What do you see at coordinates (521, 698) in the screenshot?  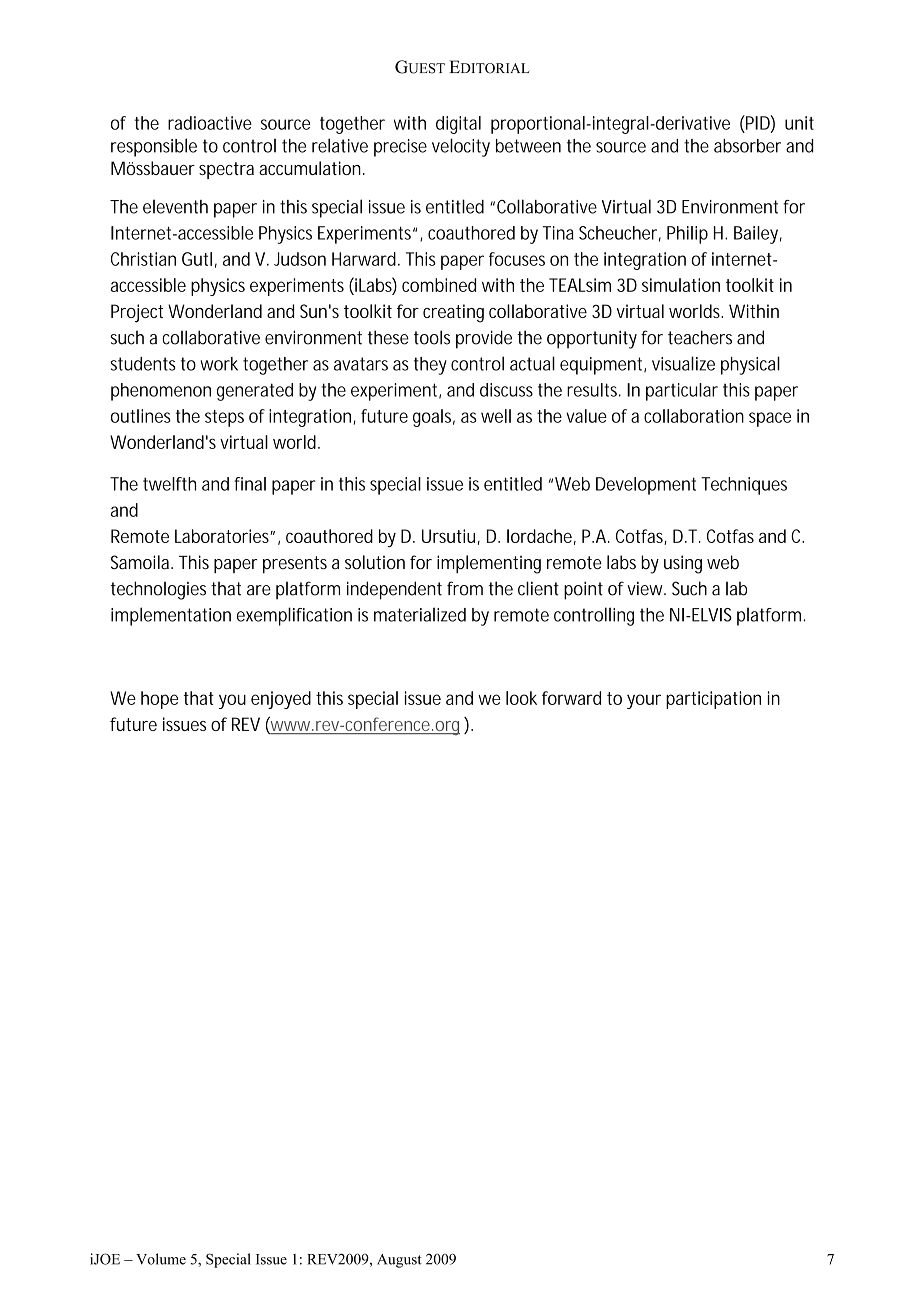 I see `look` at bounding box center [521, 698].
